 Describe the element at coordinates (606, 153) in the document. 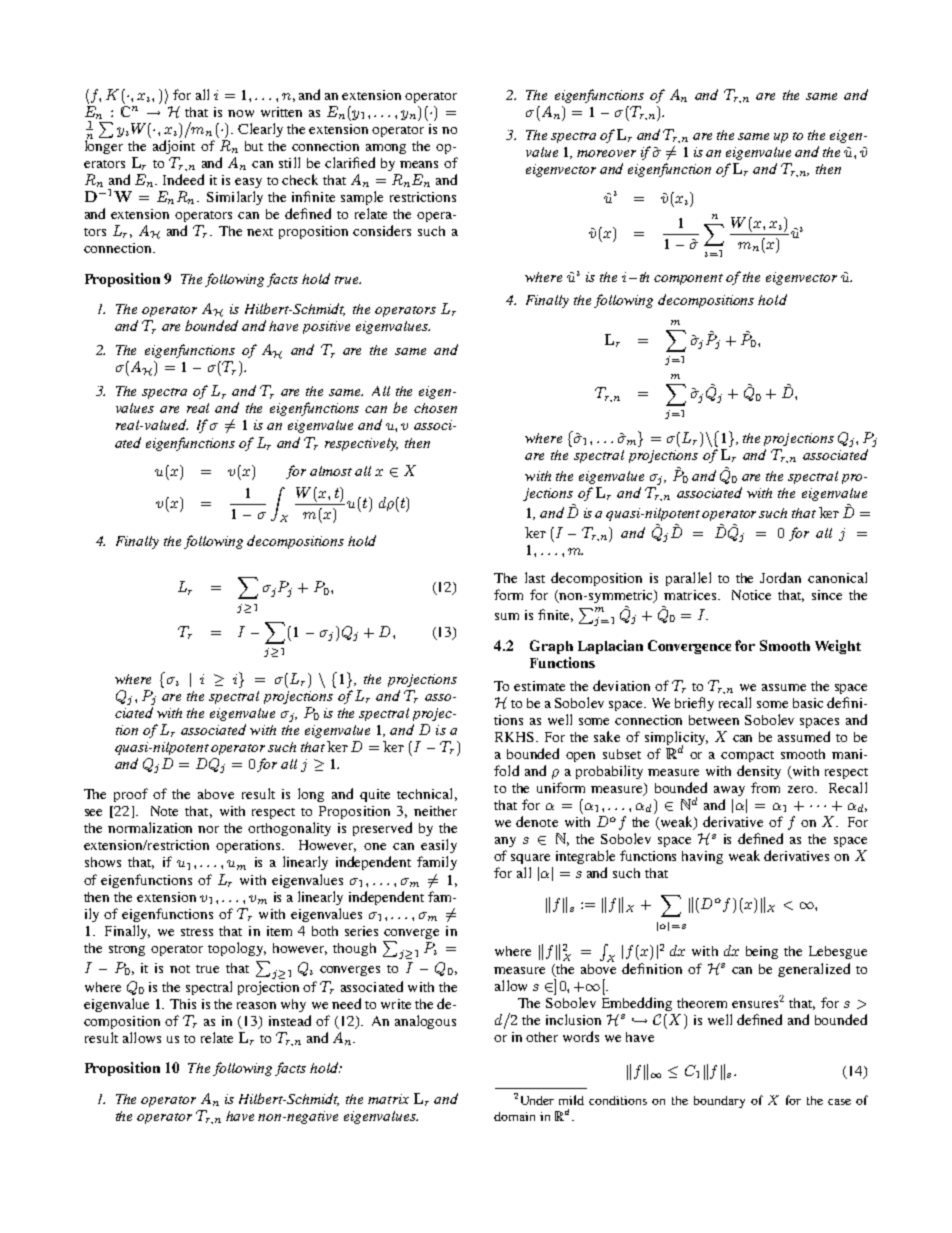

I see `moreover` at that location.
